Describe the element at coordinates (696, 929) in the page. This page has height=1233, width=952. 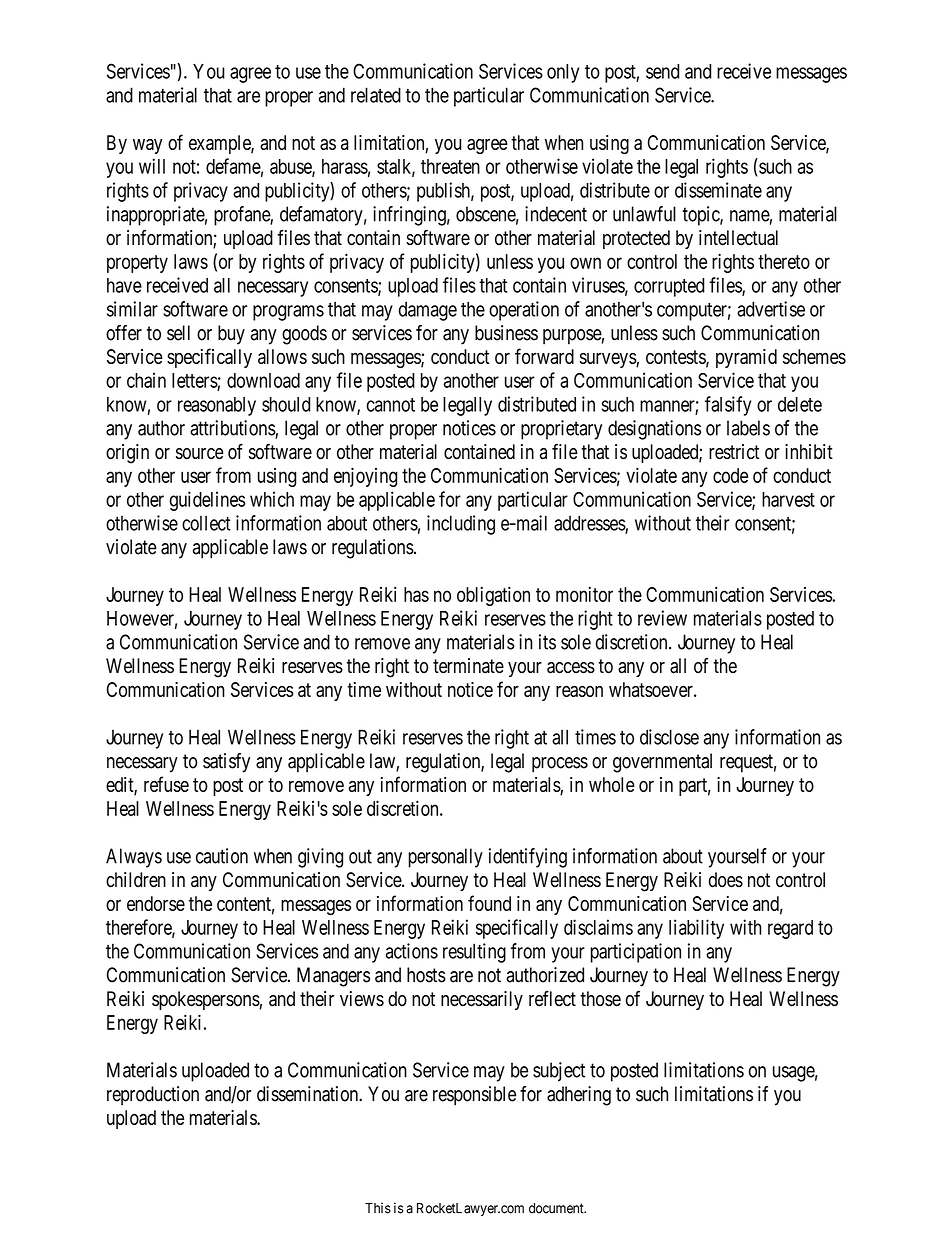
I see `liability` at that location.
